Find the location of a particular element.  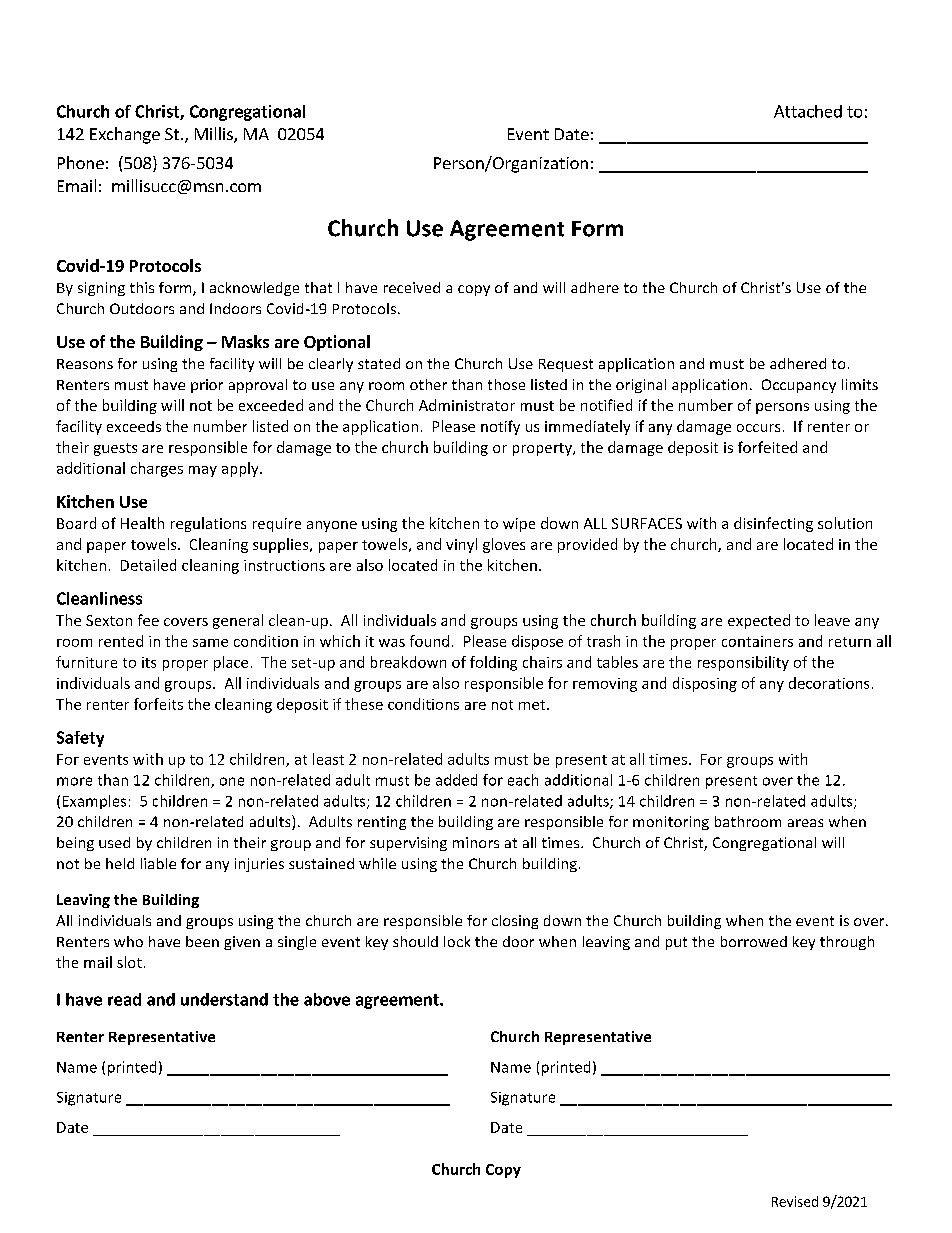

disinfecting is located at coordinates (773, 524).
